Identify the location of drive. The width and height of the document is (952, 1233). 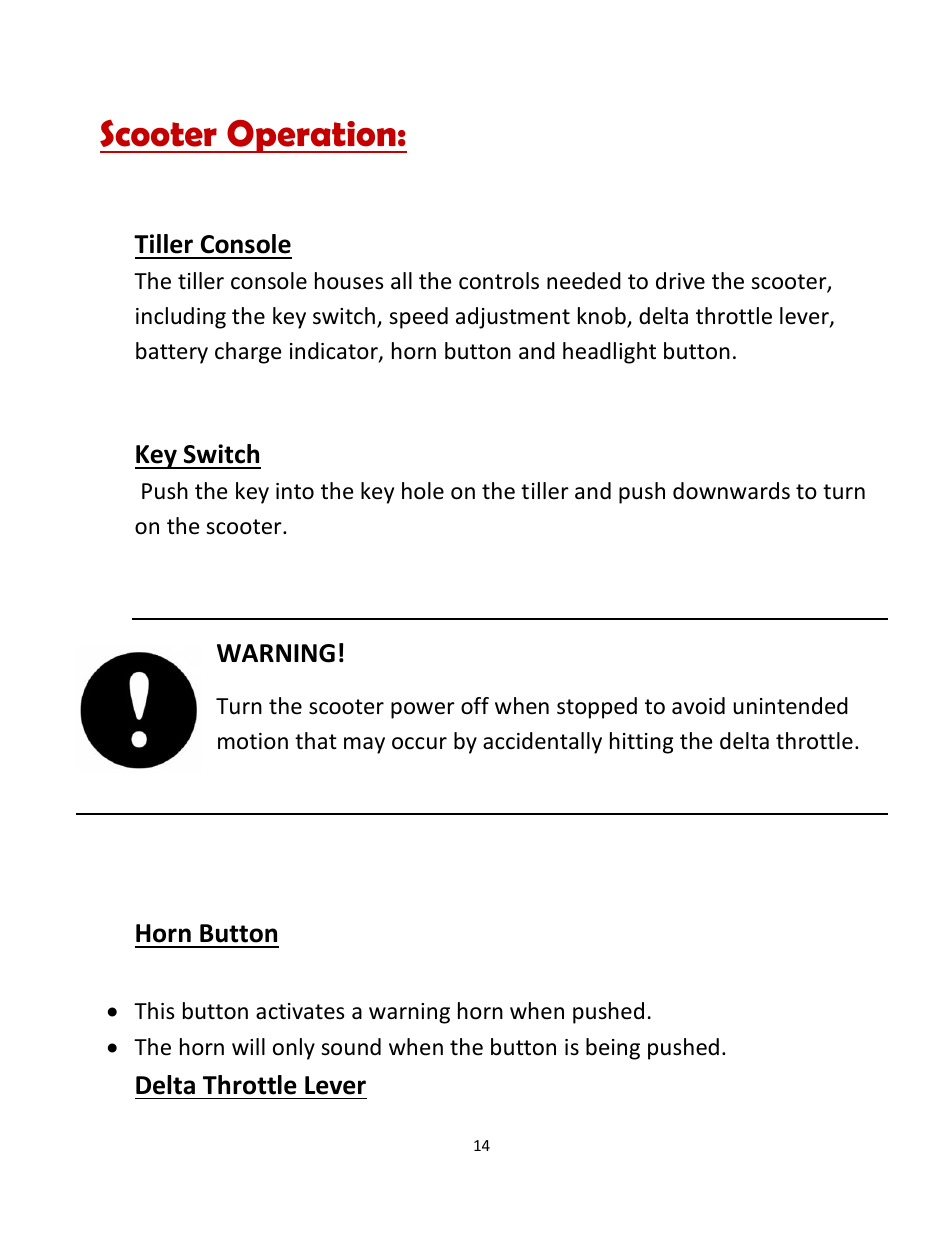
(680, 281).
